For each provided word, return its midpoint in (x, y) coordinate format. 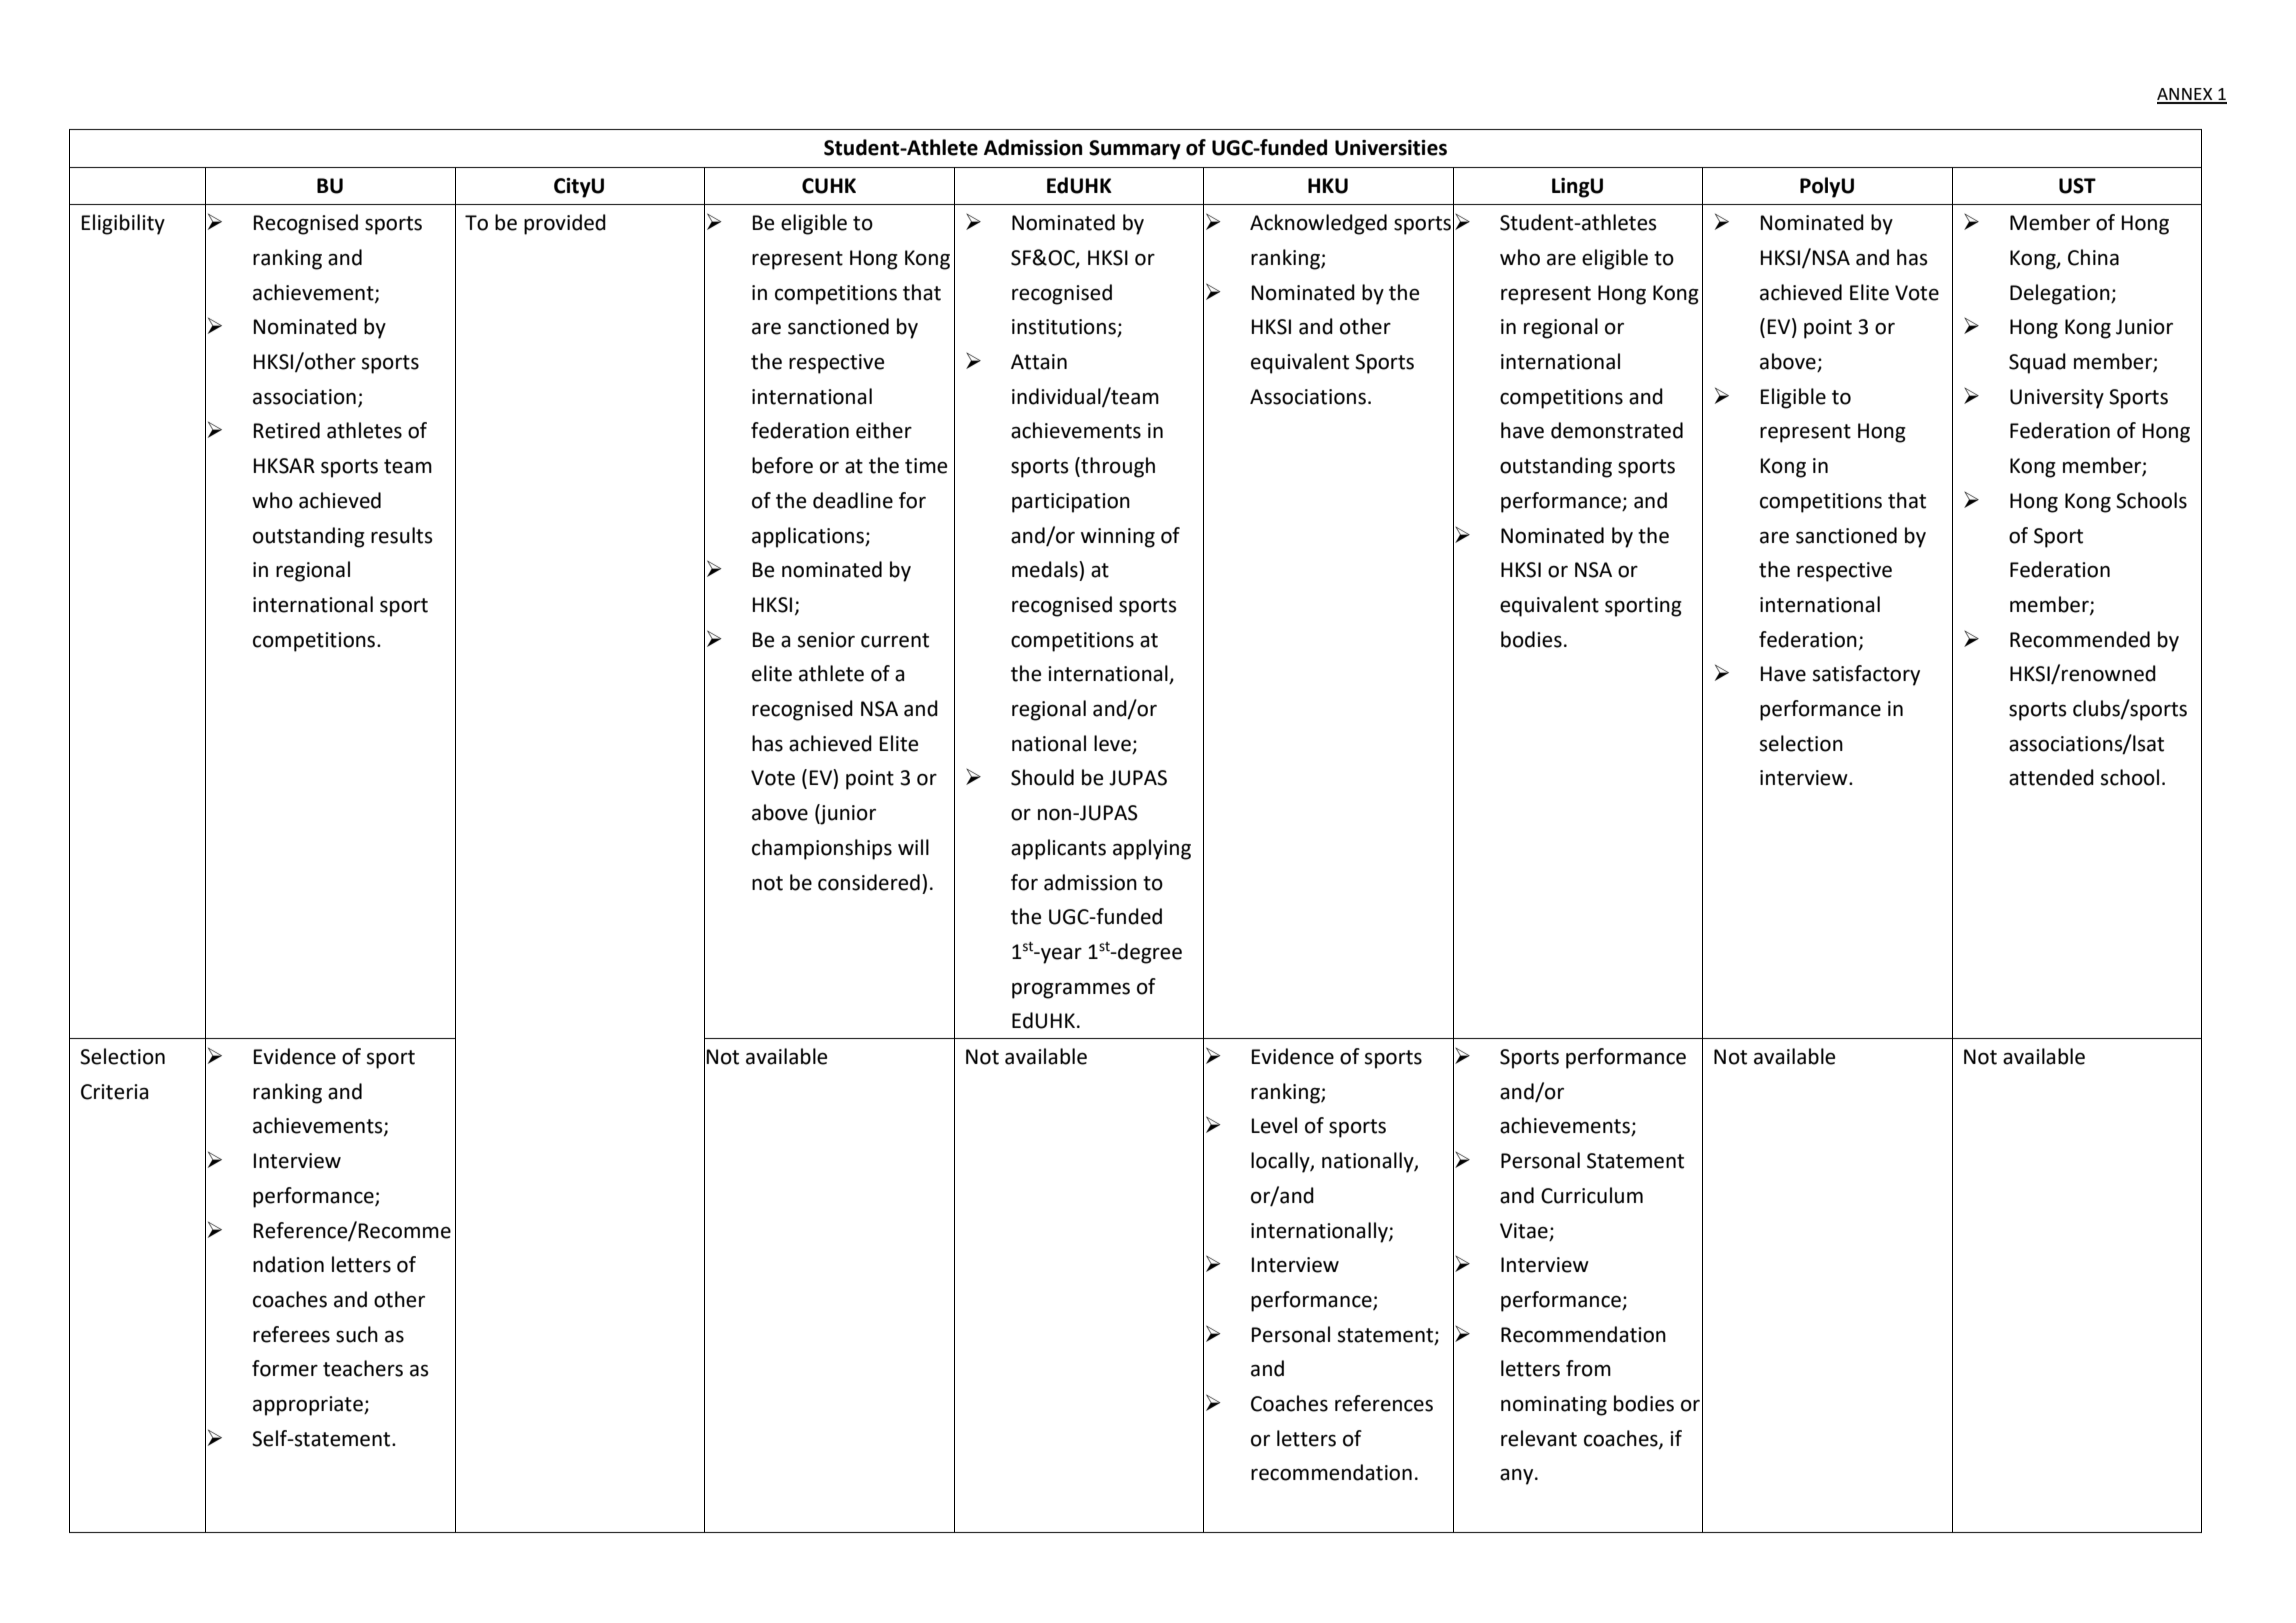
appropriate (309, 1406)
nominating (1554, 1406)
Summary (1135, 150)
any (1518, 1477)
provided (565, 224)
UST (2077, 186)
